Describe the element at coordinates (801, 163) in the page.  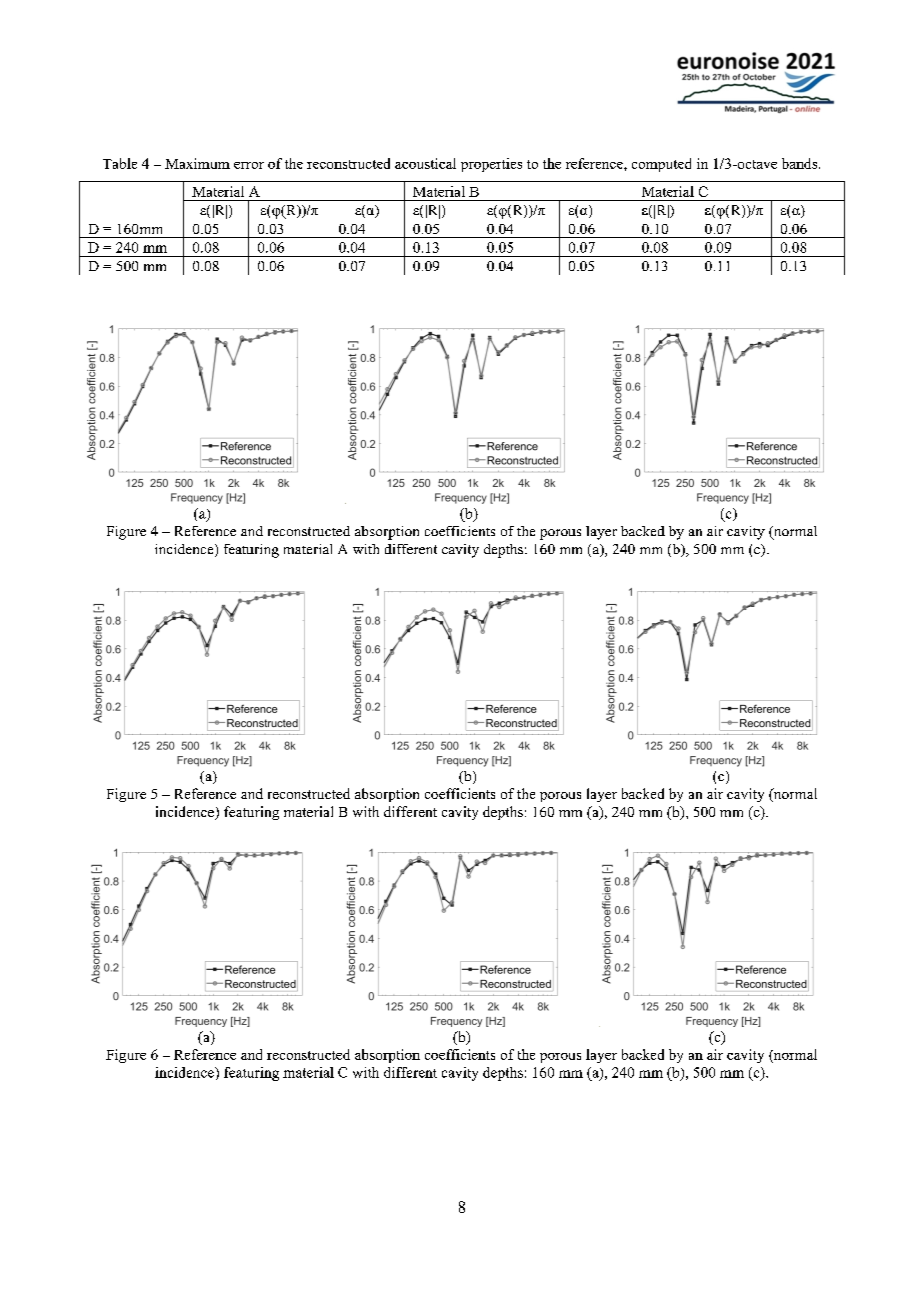
I see `bands` at that location.
